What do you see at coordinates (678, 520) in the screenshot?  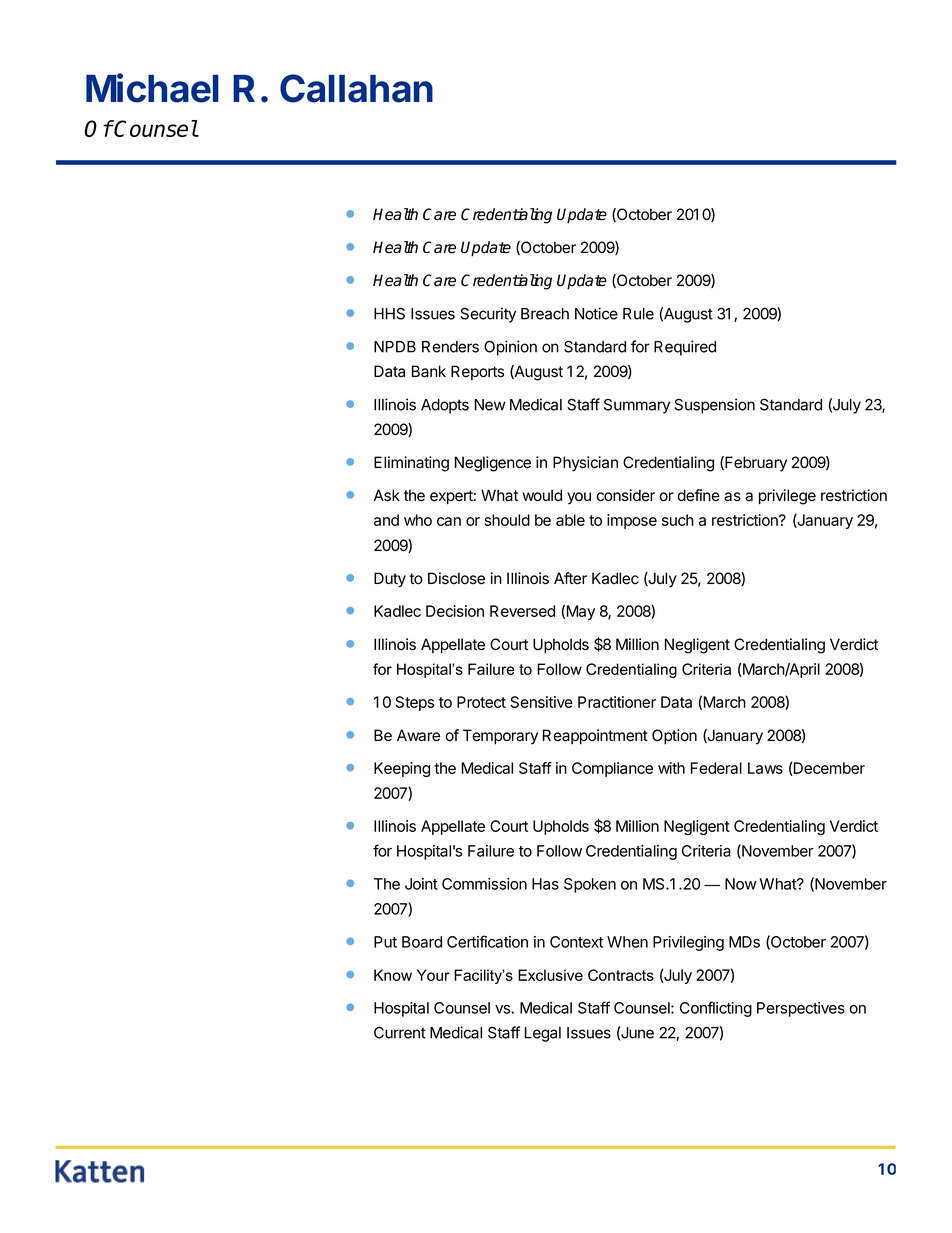 I see `such` at bounding box center [678, 520].
